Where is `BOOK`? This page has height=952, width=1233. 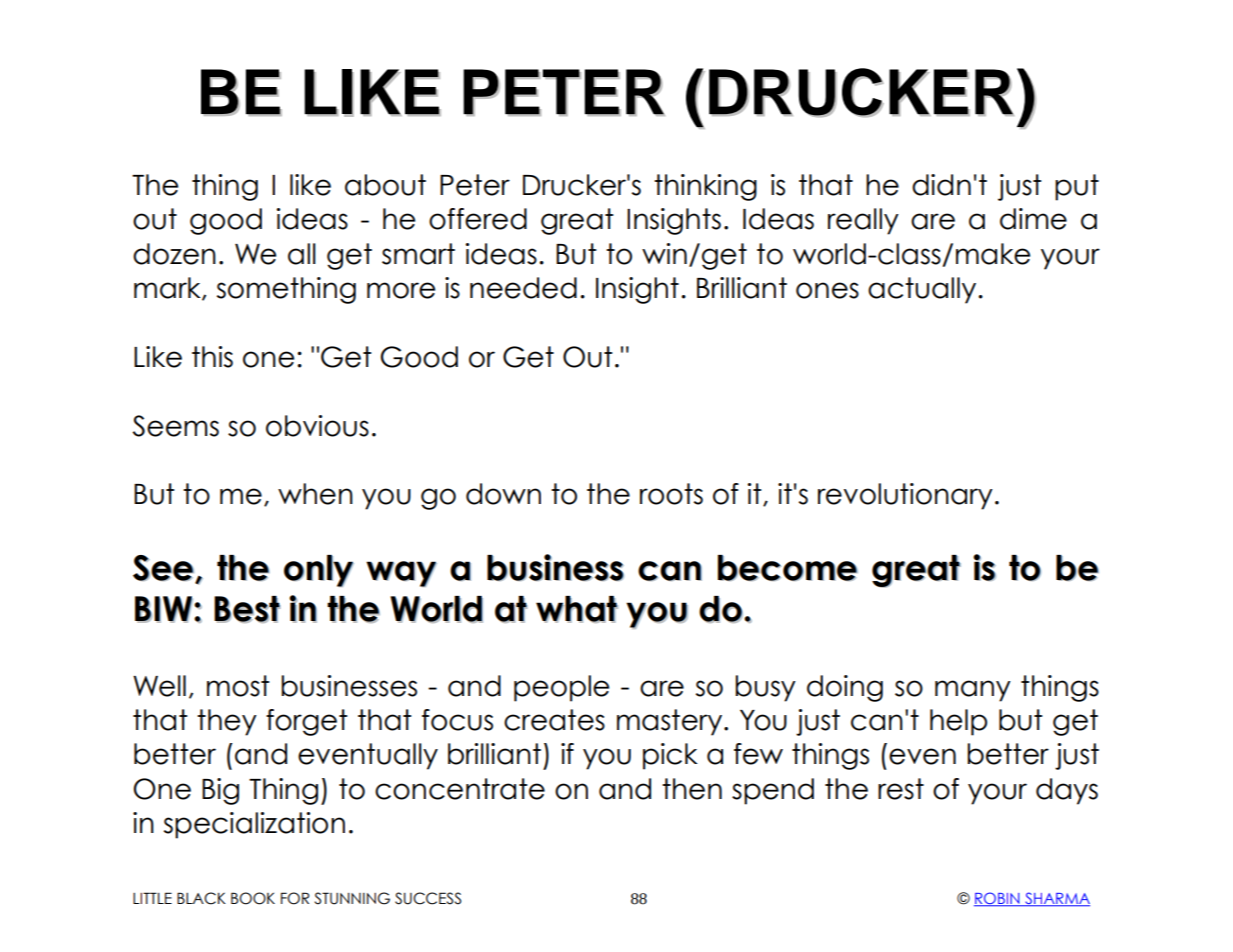
BOOK is located at coordinates (253, 898).
